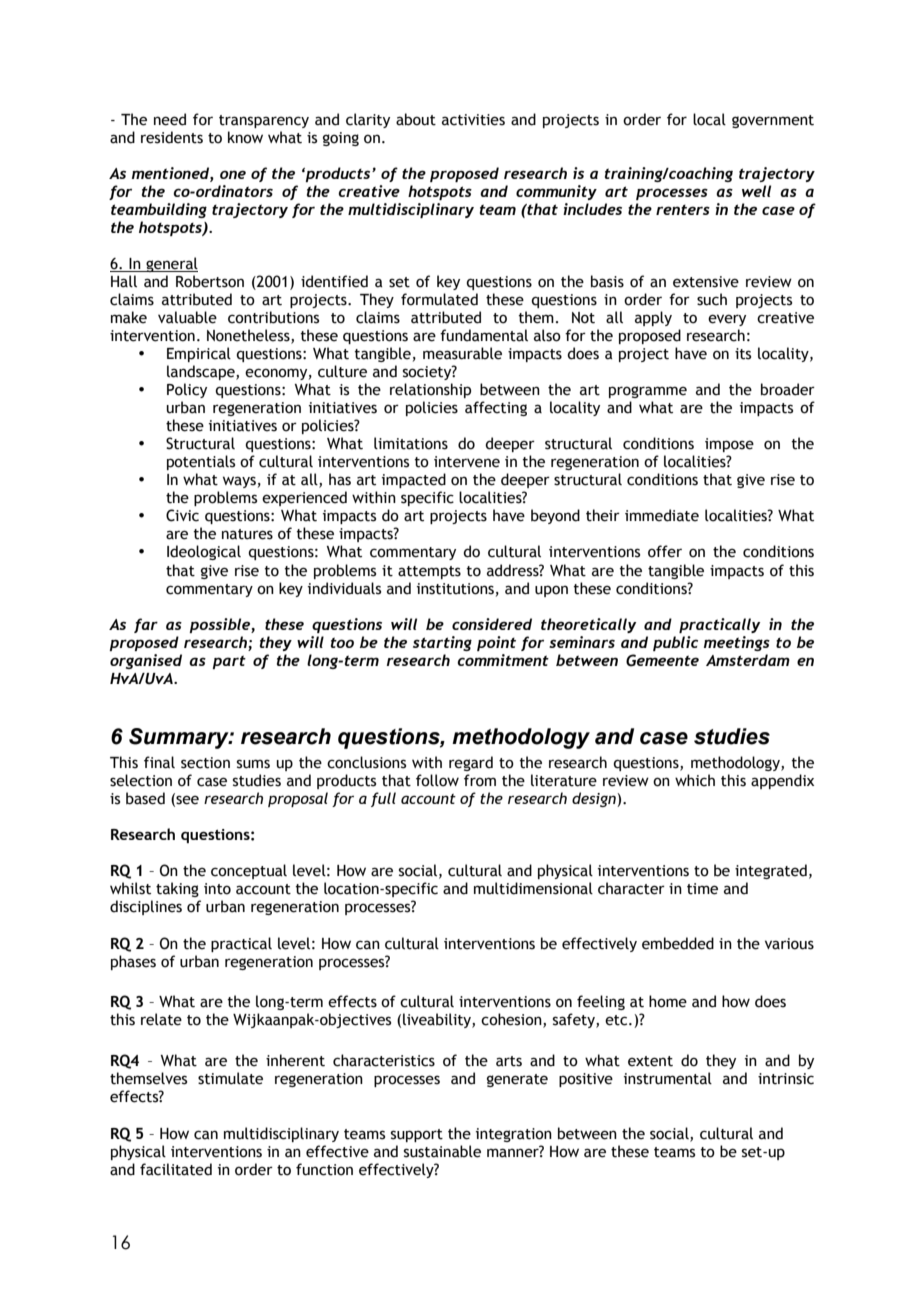  What do you see at coordinates (176, 1169) in the image?
I see `facilitated` at bounding box center [176, 1169].
